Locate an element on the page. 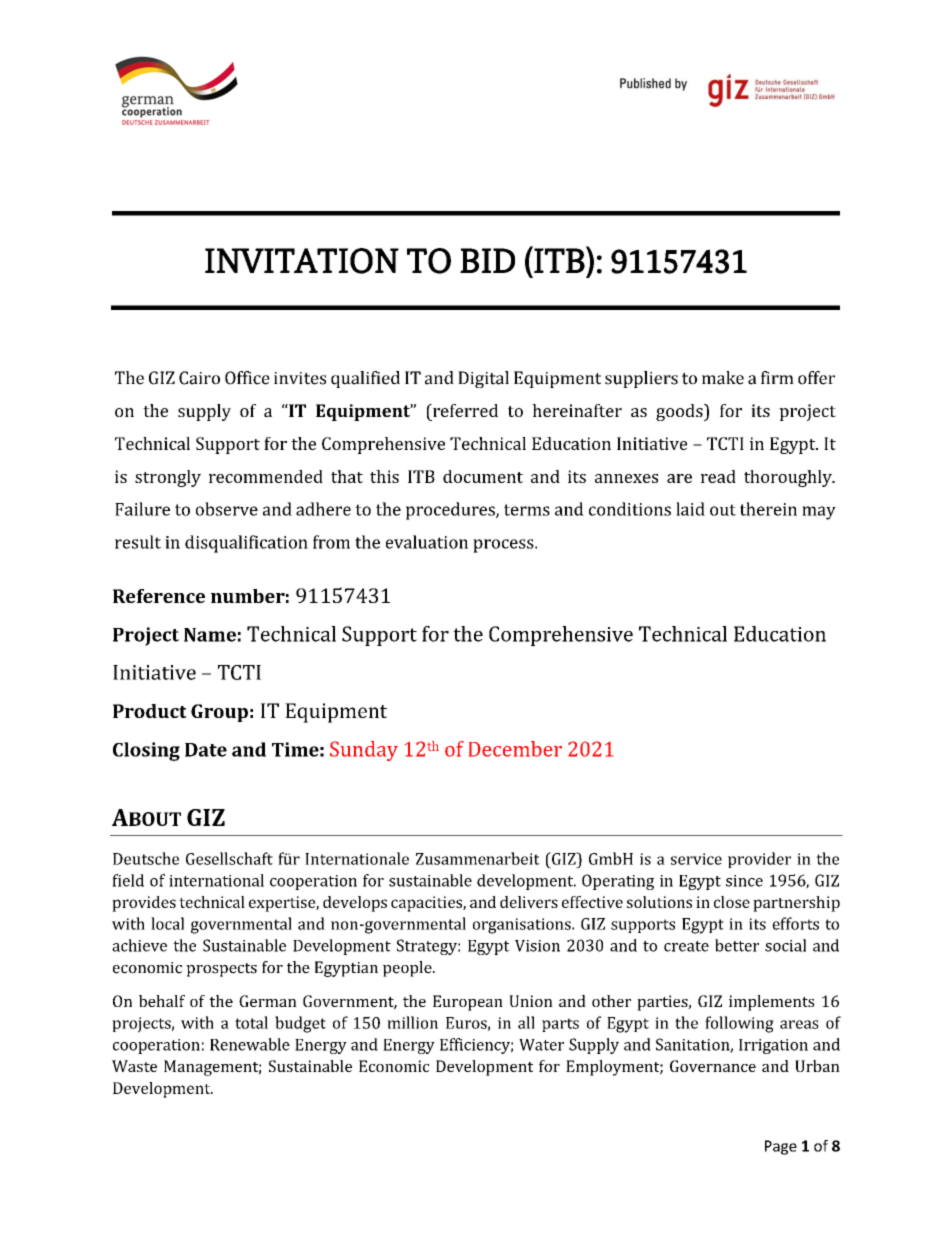 The height and width of the image is (1233, 952). BID is located at coordinates (487, 260).
